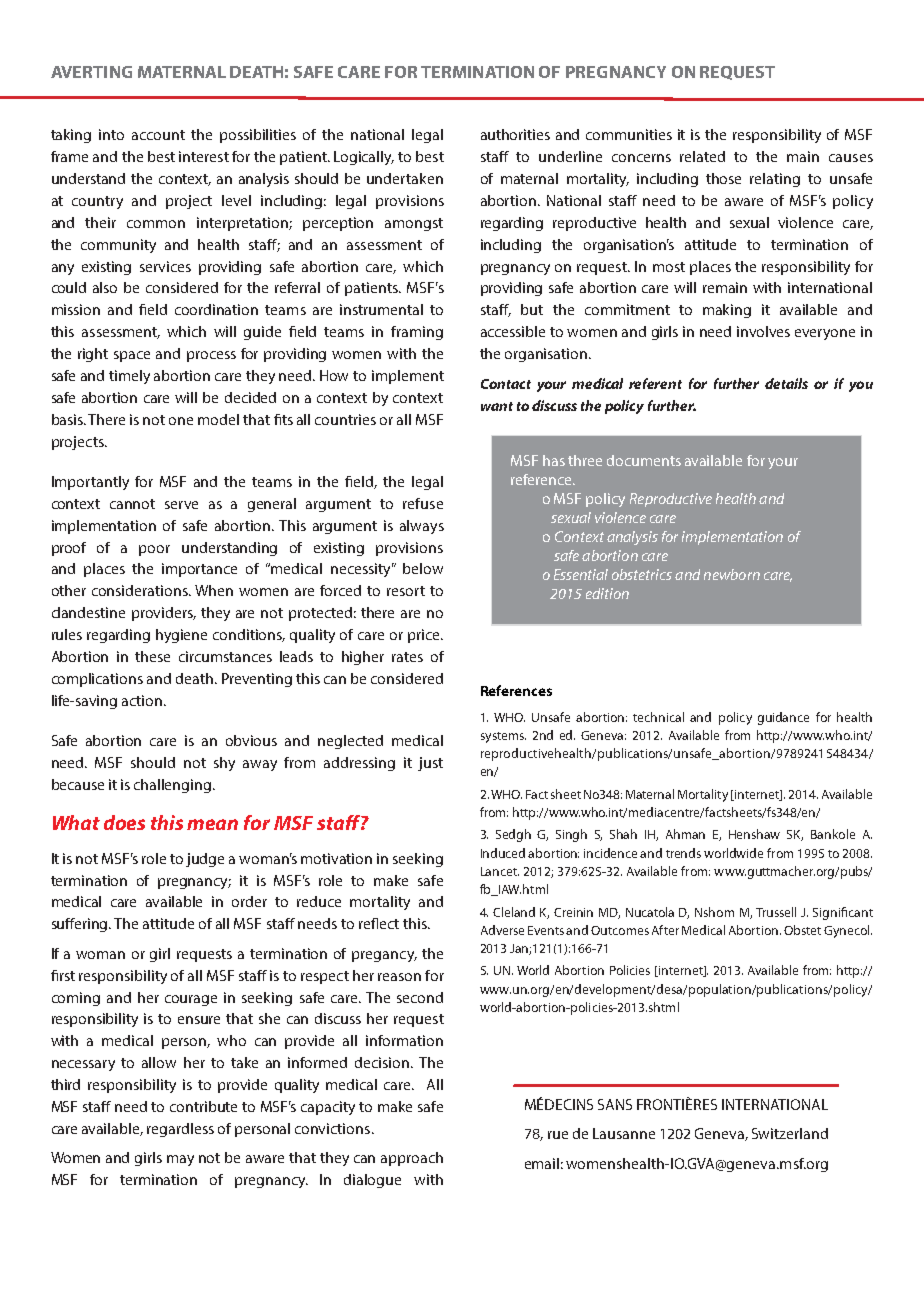  I want to click on authorities, so click(515, 134).
